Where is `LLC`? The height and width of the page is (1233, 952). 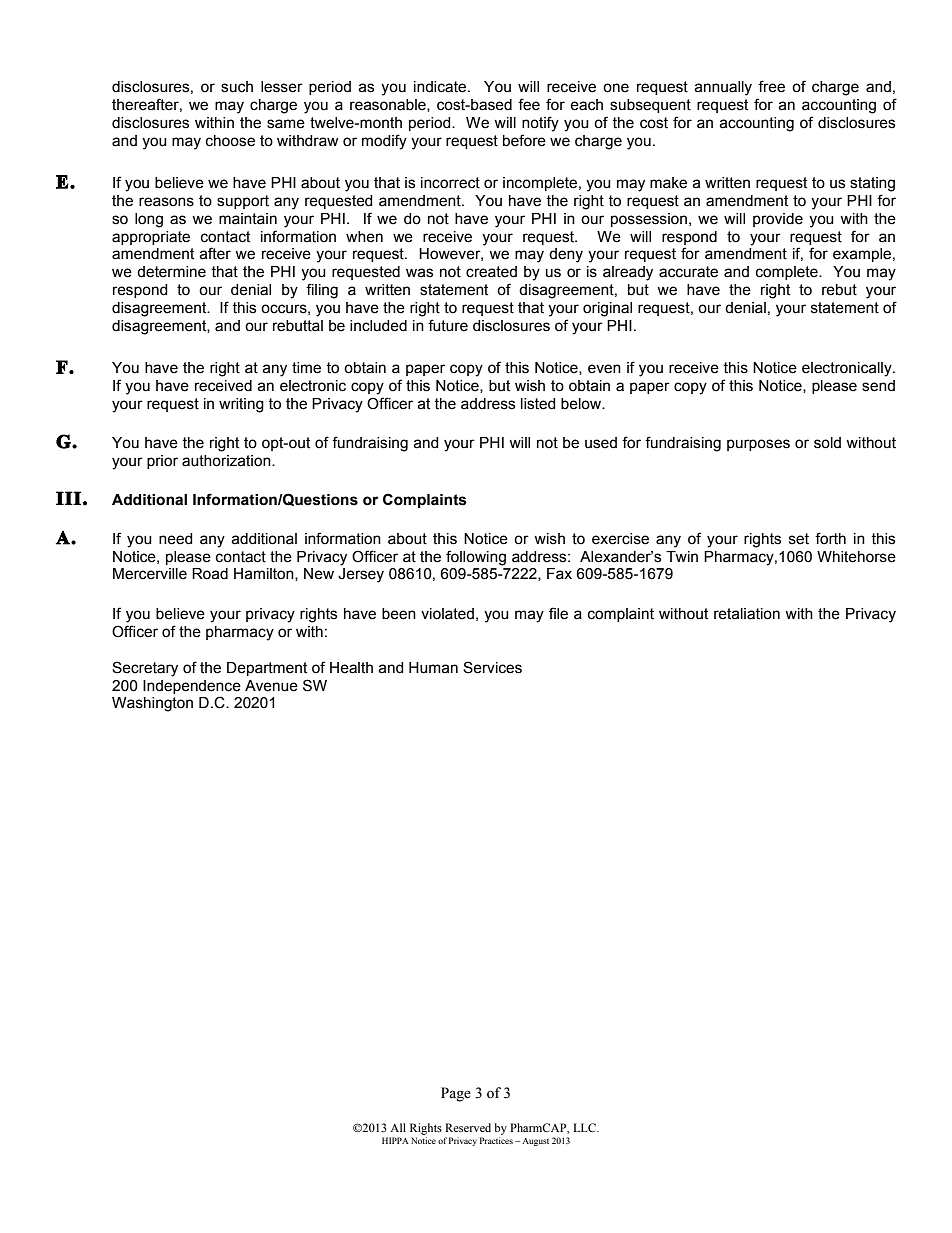 LLC is located at coordinates (585, 1127).
